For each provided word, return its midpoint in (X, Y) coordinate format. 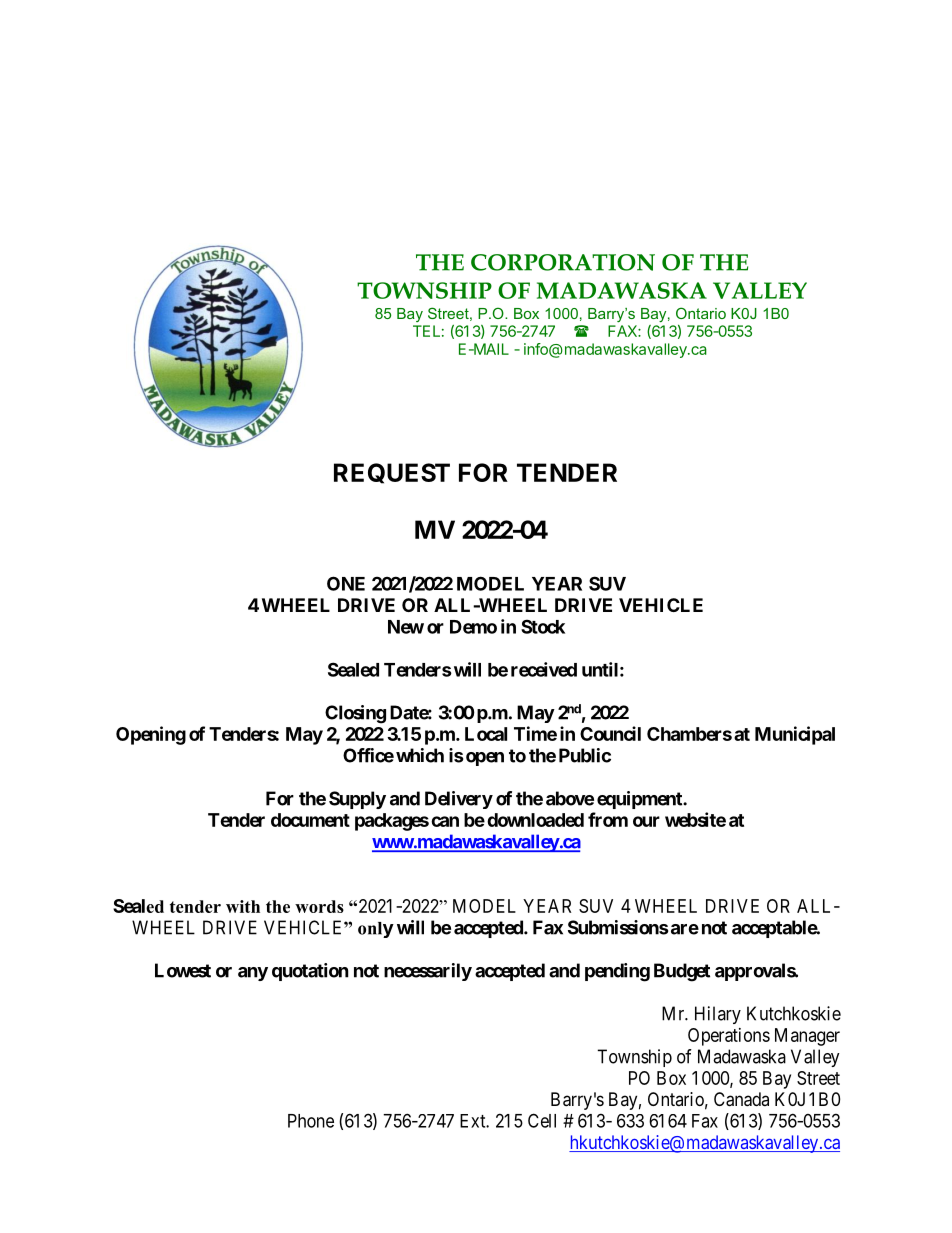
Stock (543, 626)
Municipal (795, 735)
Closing (355, 714)
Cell (542, 1120)
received (544, 669)
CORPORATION (563, 262)
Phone (311, 1121)
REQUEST (392, 473)
